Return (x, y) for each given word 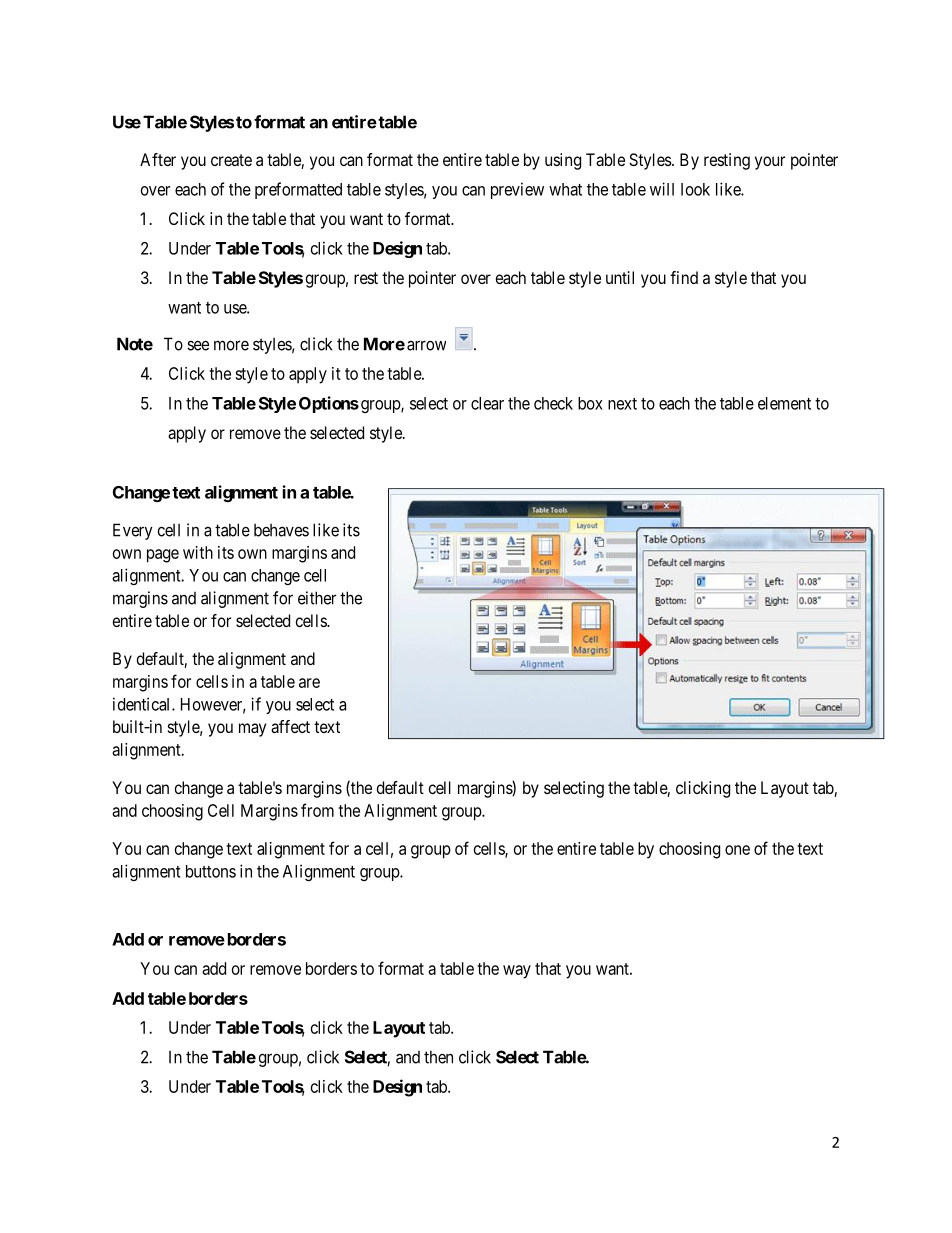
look (695, 189)
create (231, 160)
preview (517, 190)
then (438, 1057)
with (198, 552)
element (784, 403)
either (317, 598)
